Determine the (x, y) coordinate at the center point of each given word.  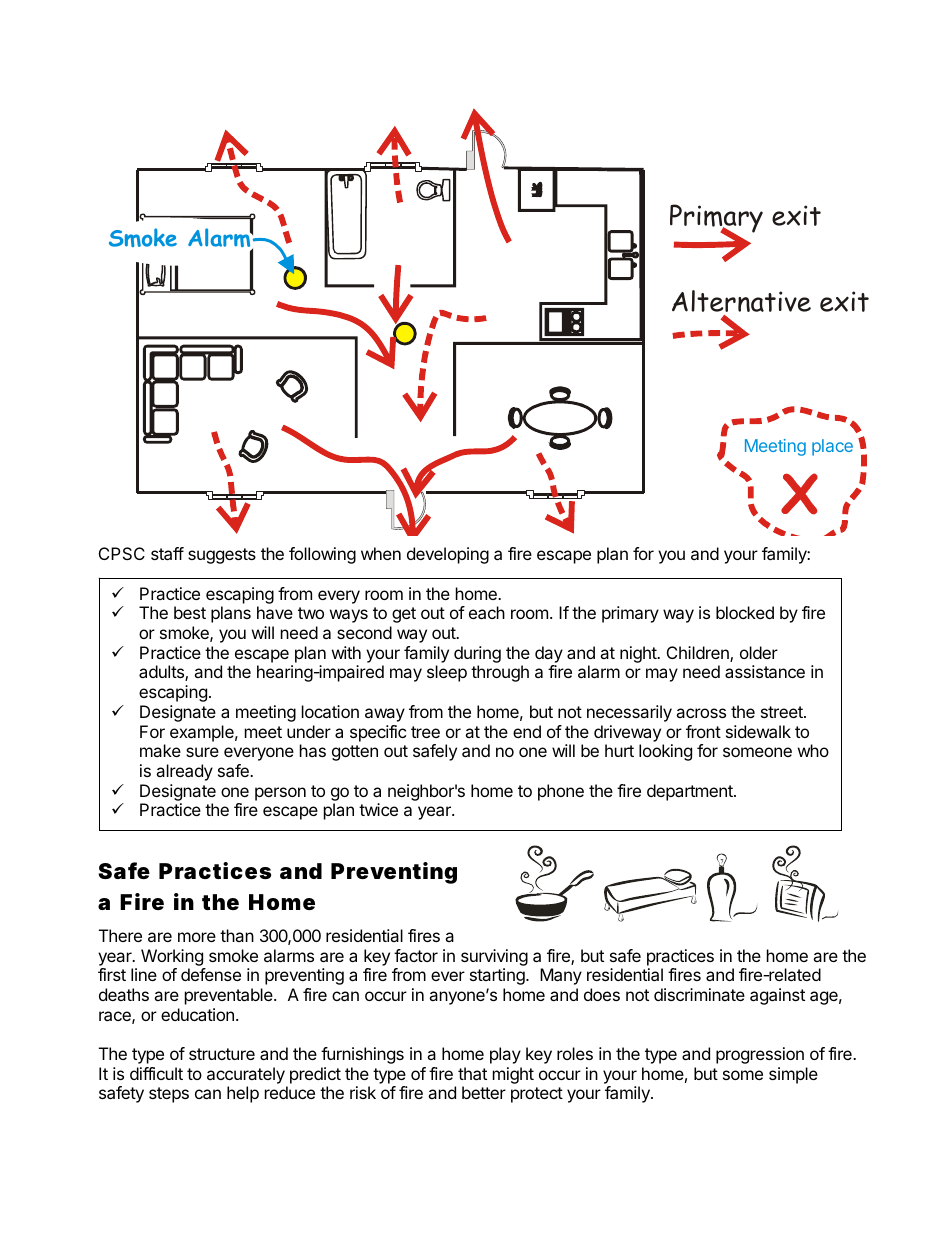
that (472, 1073)
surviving (494, 957)
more (197, 937)
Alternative (741, 301)
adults (162, 673)
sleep (447, 673)
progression (760, 1055)
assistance (765, 671)
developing (448, 555)
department (691, 792)
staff (167, 553)
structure (222, 1054)
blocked (745, 612)
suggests (222, 556)
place (832, 447)
